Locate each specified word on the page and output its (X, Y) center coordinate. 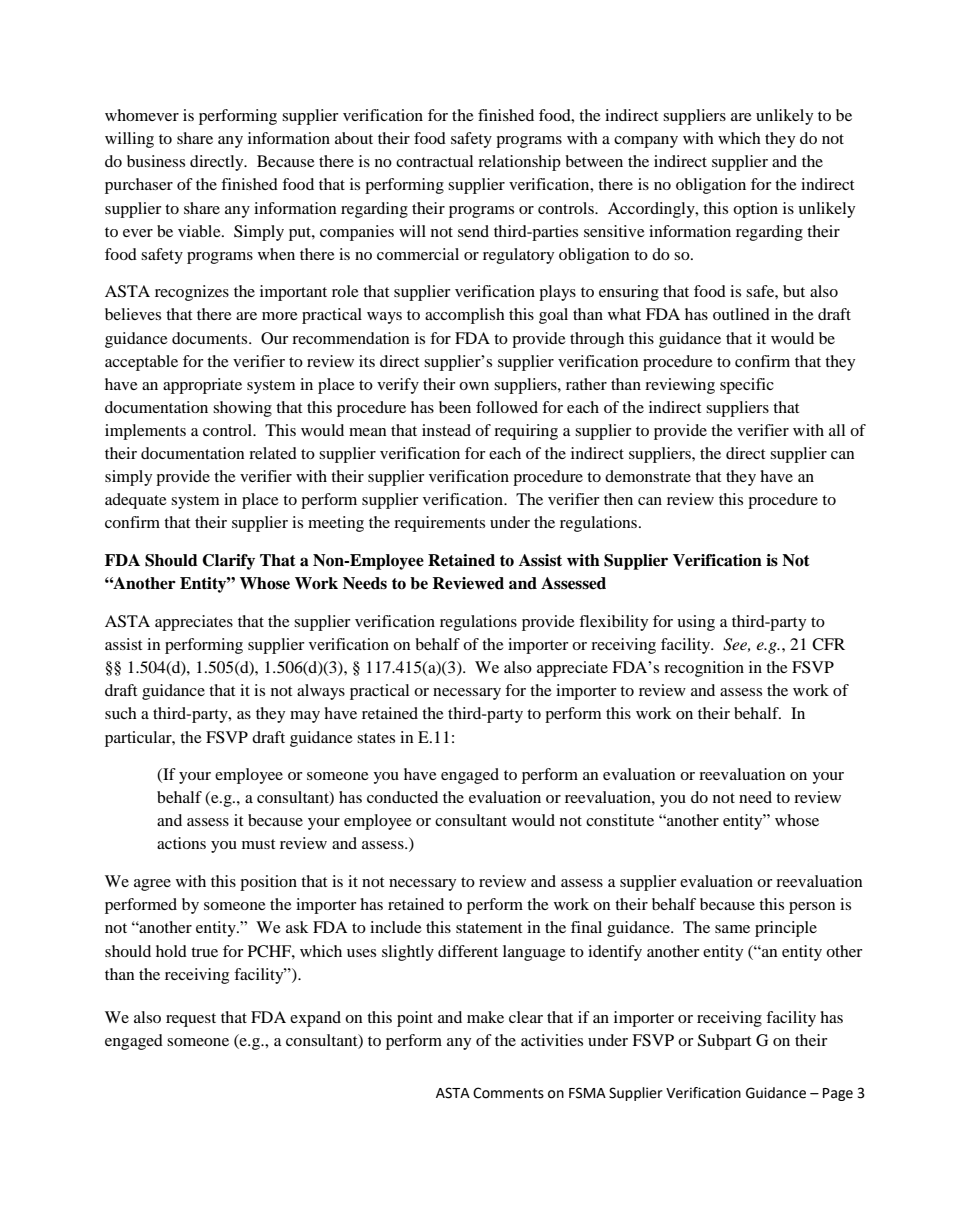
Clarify (228, 562)
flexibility (613, 623)
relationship (519, 163)
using (696, 623)
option (755, 210)
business (156, 161)
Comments (508, 1093)
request (191, 1020)
